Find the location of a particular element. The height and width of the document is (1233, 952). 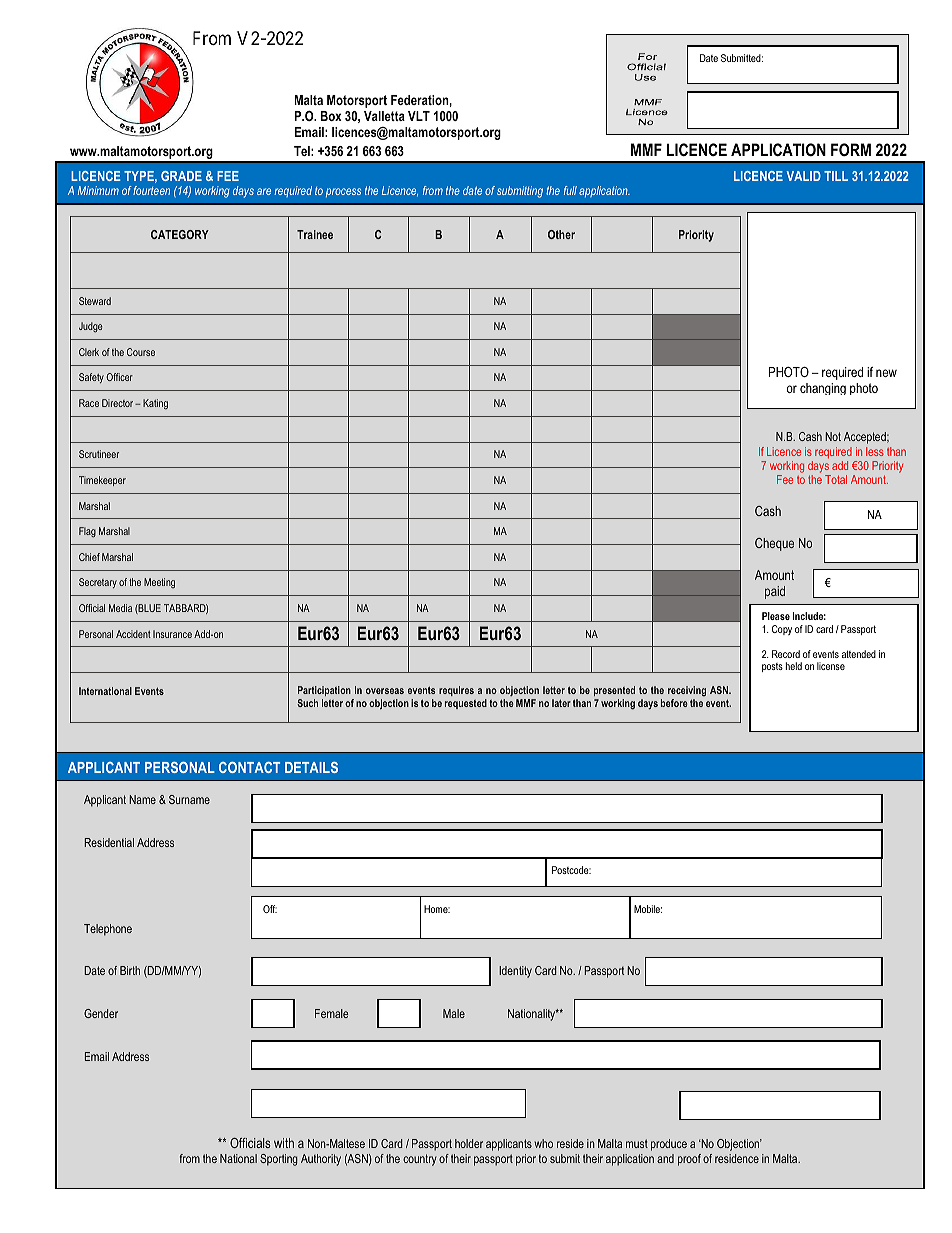

Insurance is located at coordinates (172, 634).
